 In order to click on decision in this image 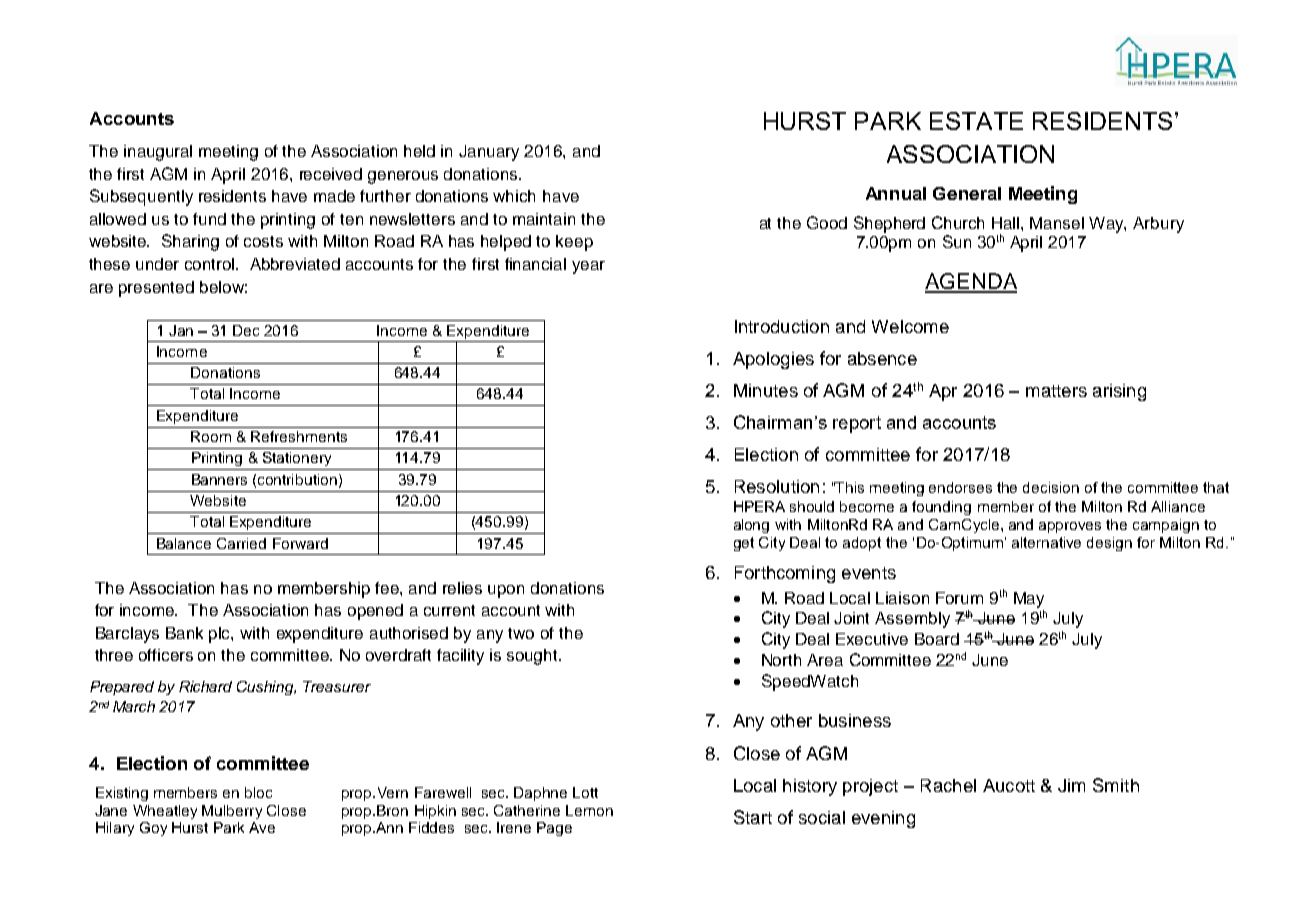, I will do `click(1051, 487)`.
